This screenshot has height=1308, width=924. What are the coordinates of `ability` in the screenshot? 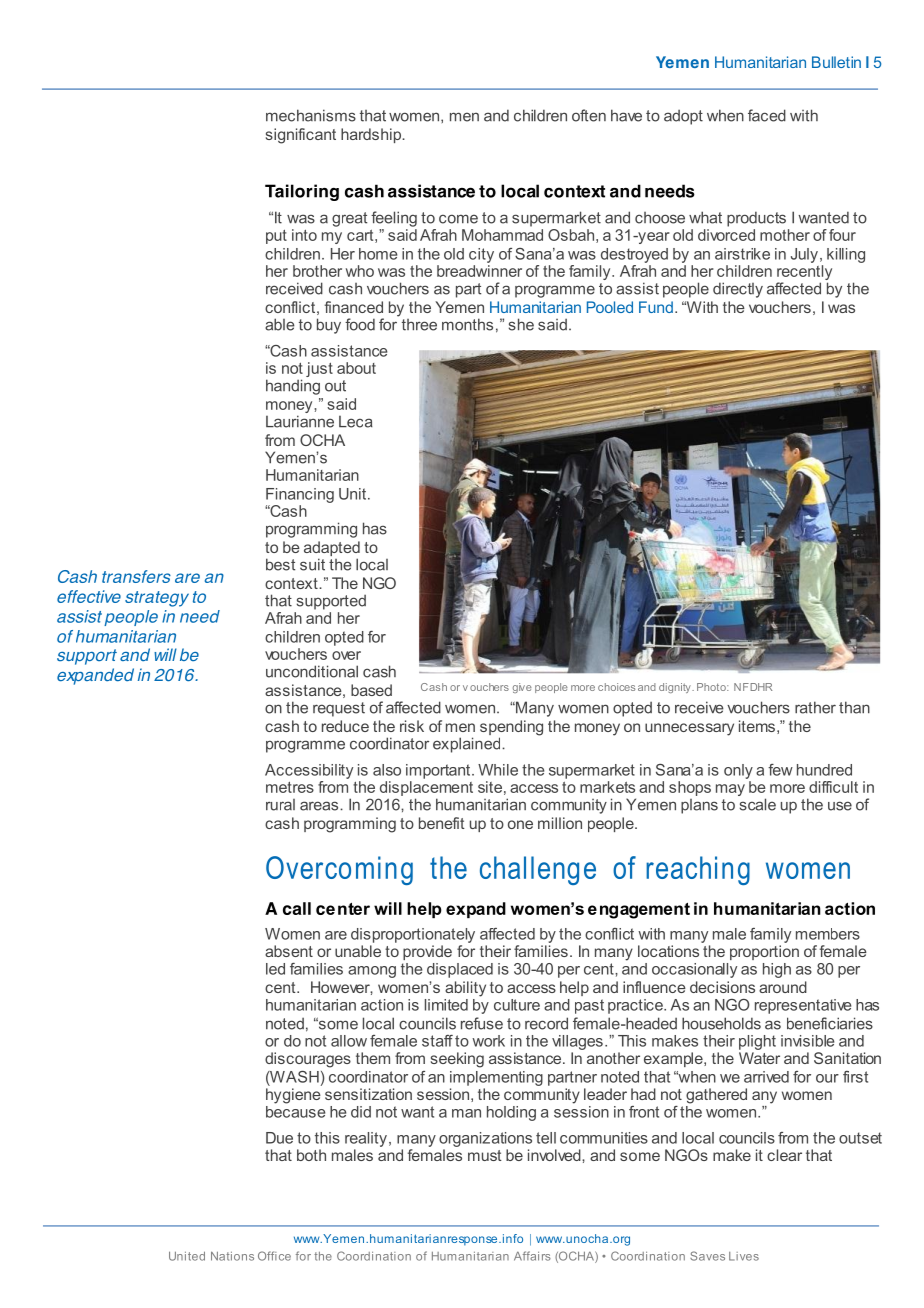 It's located at (465, 989).
